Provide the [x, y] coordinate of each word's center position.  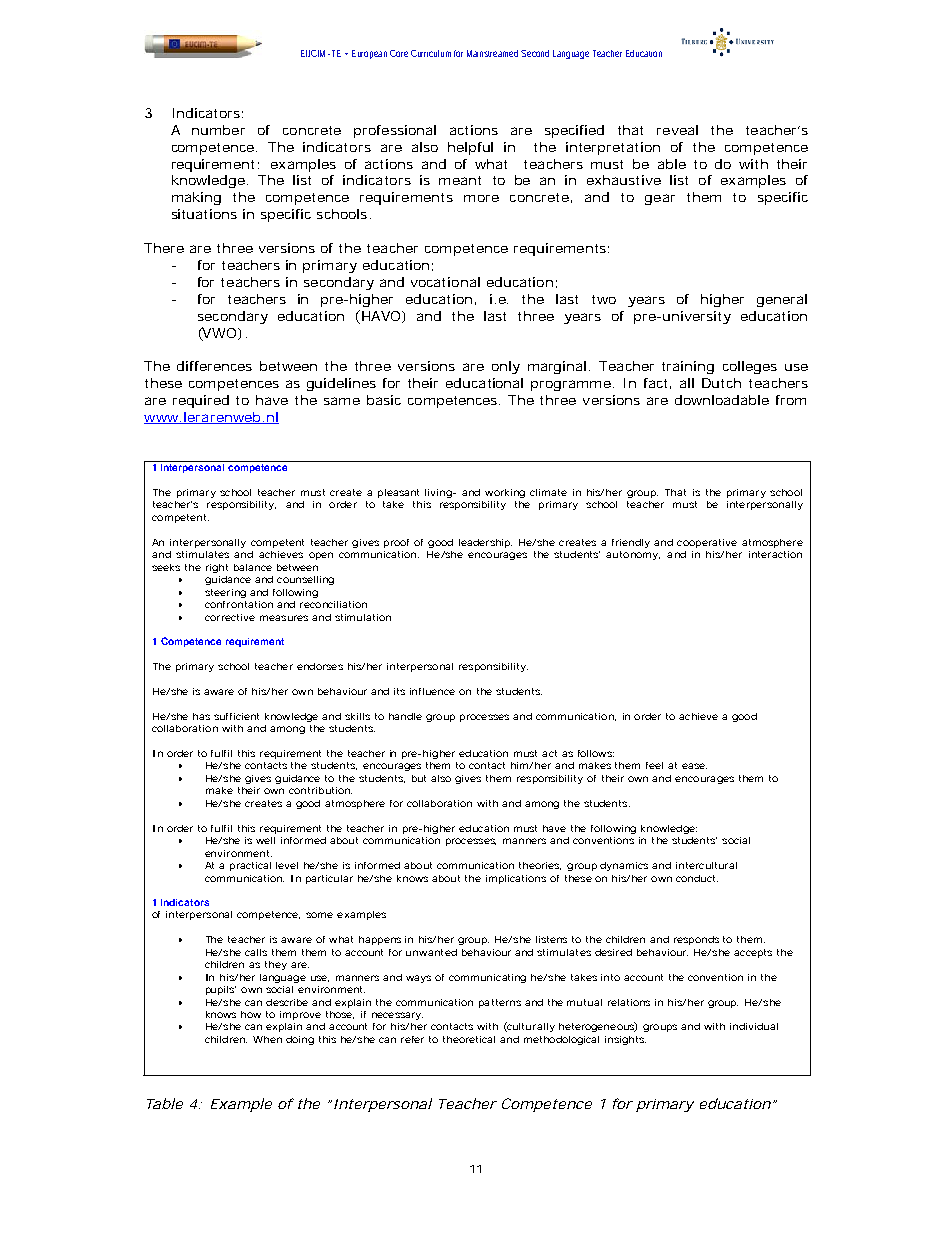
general [782, 300]
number [218, 130]
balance [253, 567]
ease [694, 766]
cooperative [707, 543]
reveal [677, 130]
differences [214, 366]
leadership [485, 543]
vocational [445, 282]
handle [405, 716]
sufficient [236, 716]
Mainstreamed [494, 53]
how [251, 1014]
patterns [500, 1003]
